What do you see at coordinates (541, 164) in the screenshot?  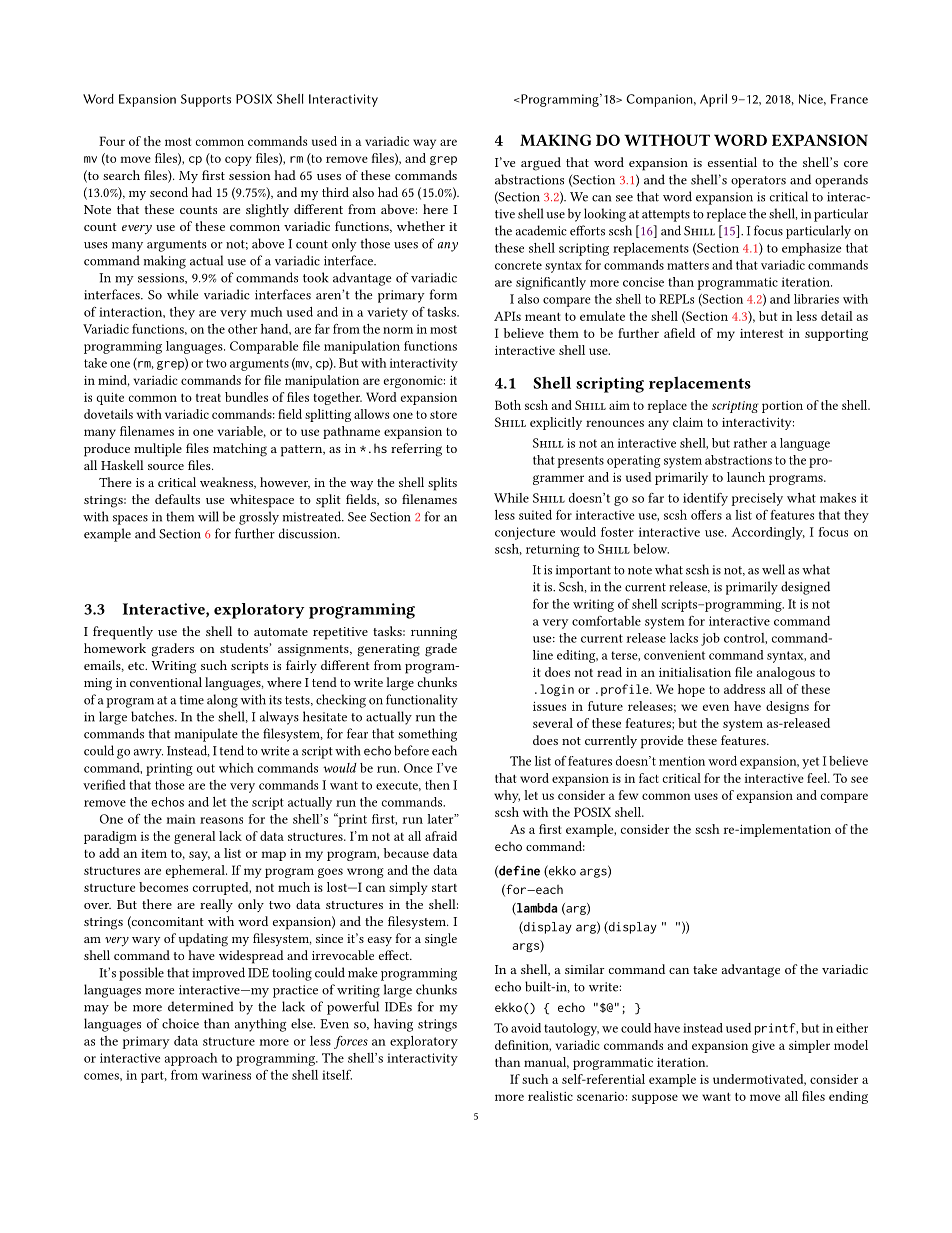 I see `argued` at bounding box center [541, 164].
